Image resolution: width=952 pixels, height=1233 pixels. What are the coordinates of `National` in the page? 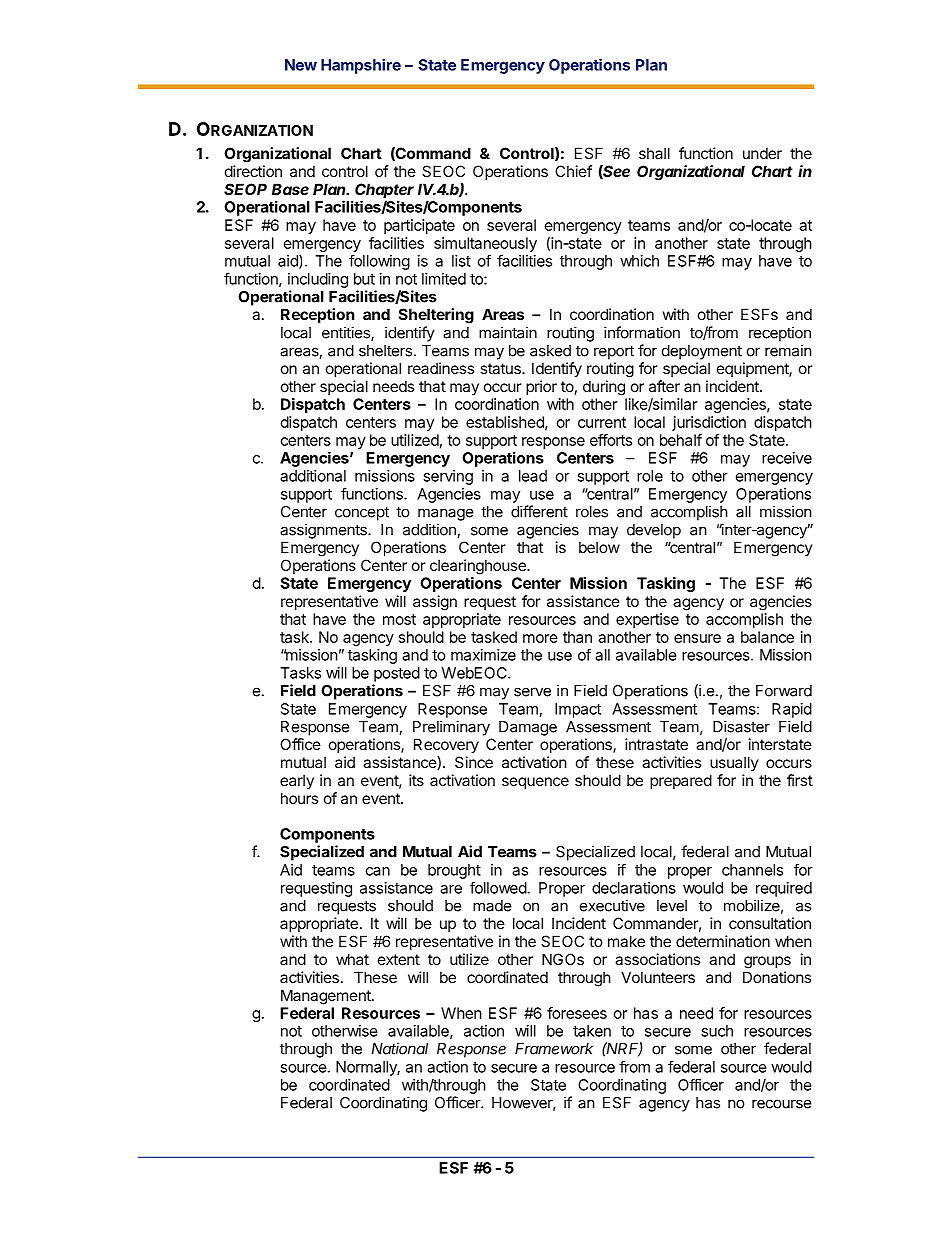 It's located at (399, 1048).
